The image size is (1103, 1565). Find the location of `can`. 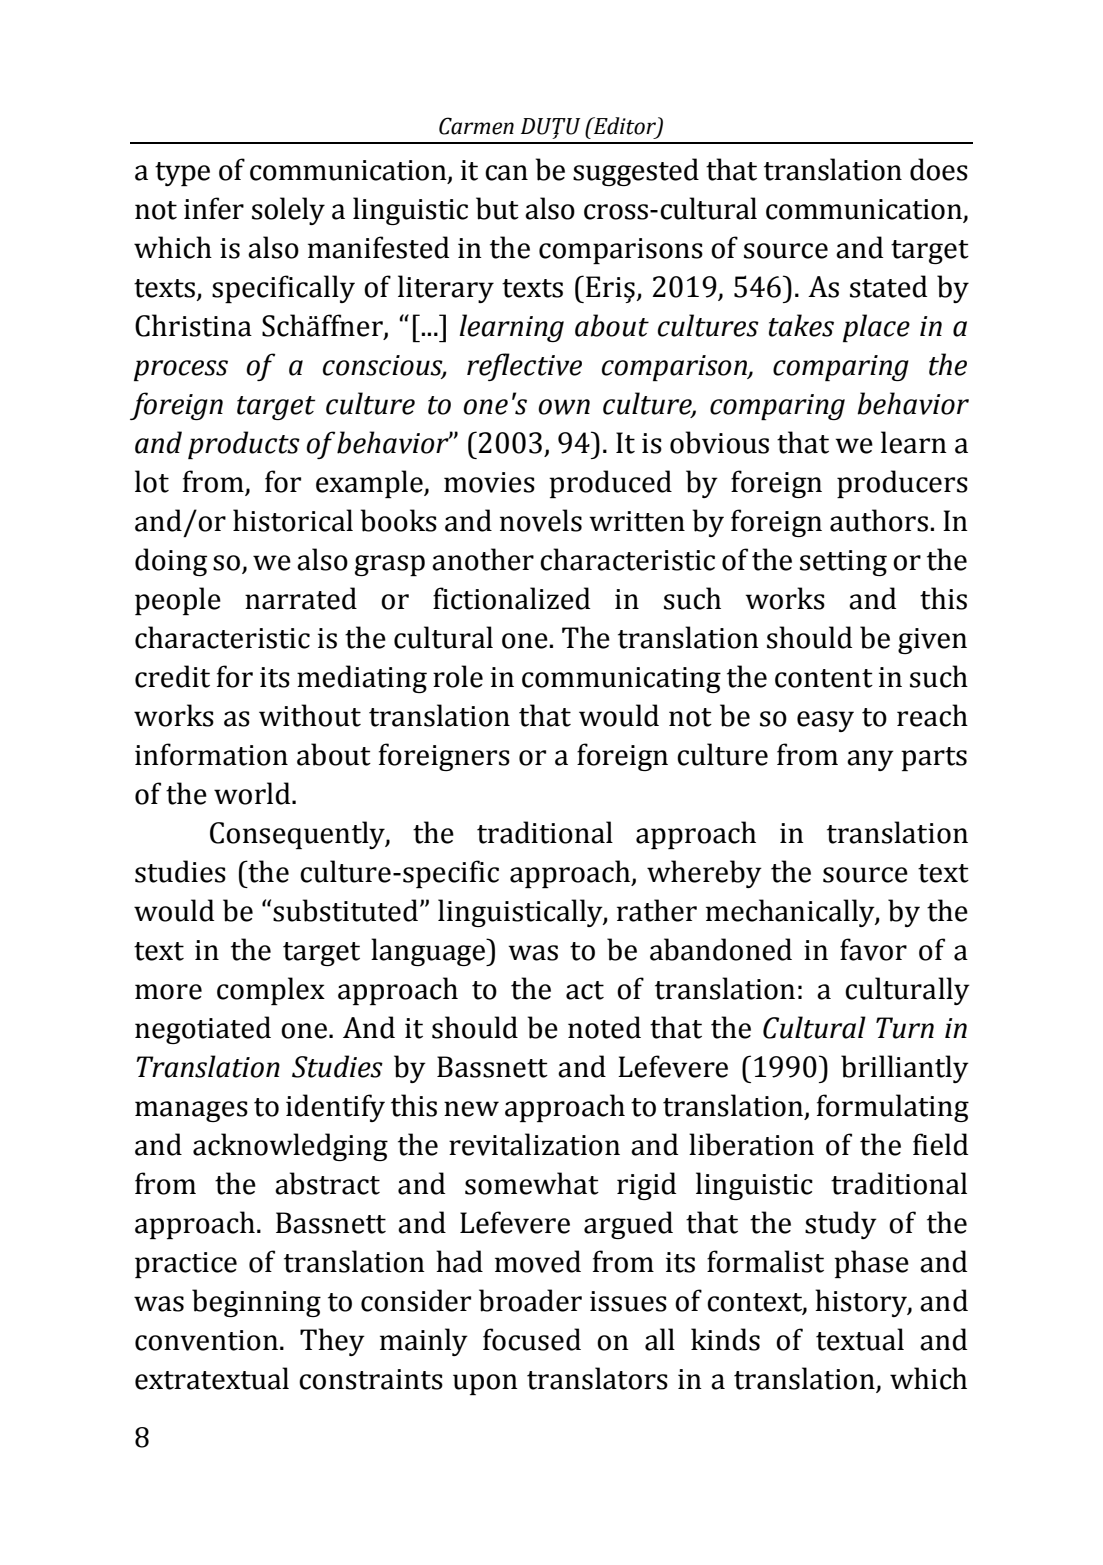

can is located at coordinates (506, 173).
